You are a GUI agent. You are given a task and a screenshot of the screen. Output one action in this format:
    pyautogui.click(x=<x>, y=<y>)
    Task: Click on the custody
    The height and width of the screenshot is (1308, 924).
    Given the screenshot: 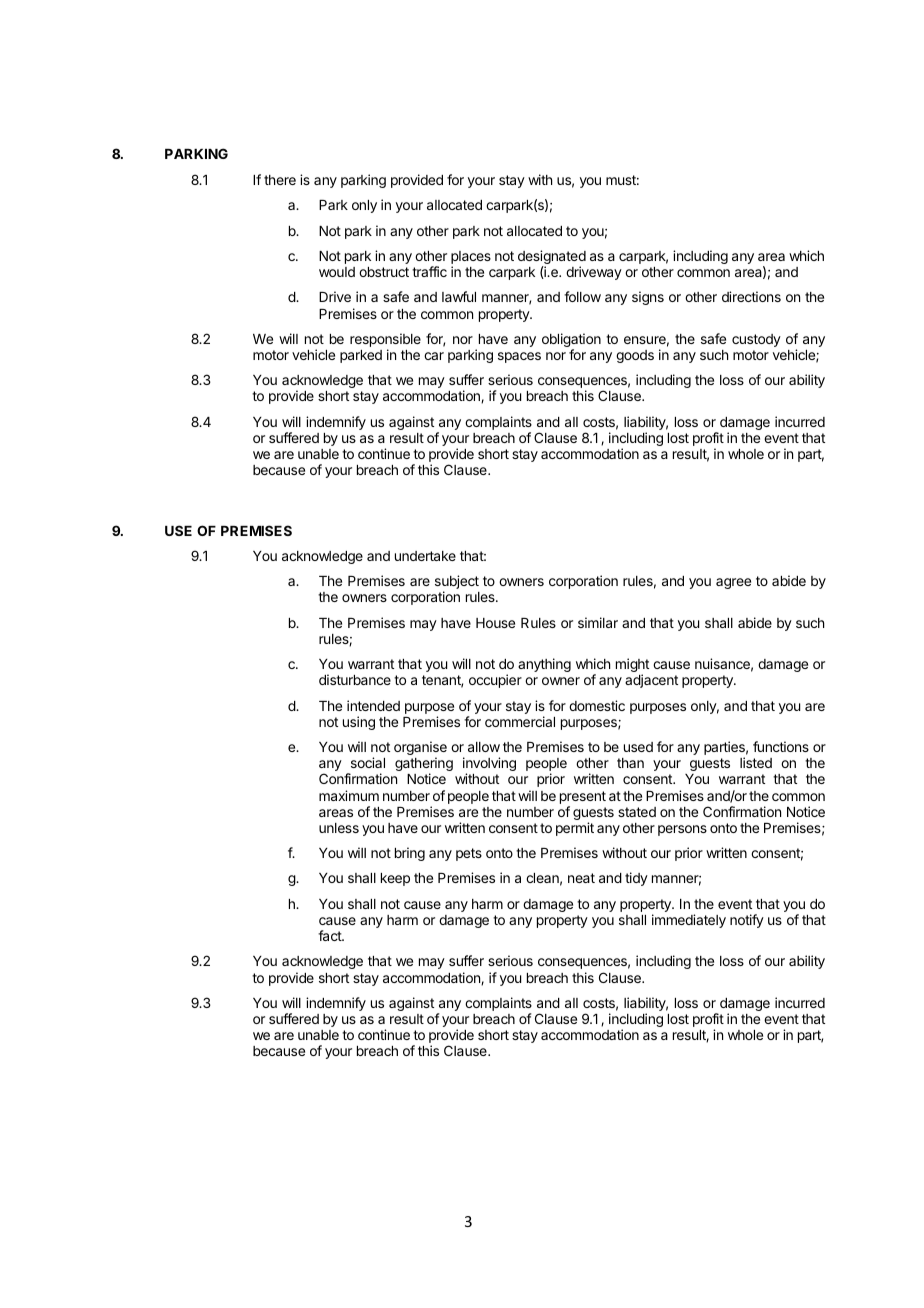 What is the action you would take?
    pyautogui.click(x=756, y=340)
